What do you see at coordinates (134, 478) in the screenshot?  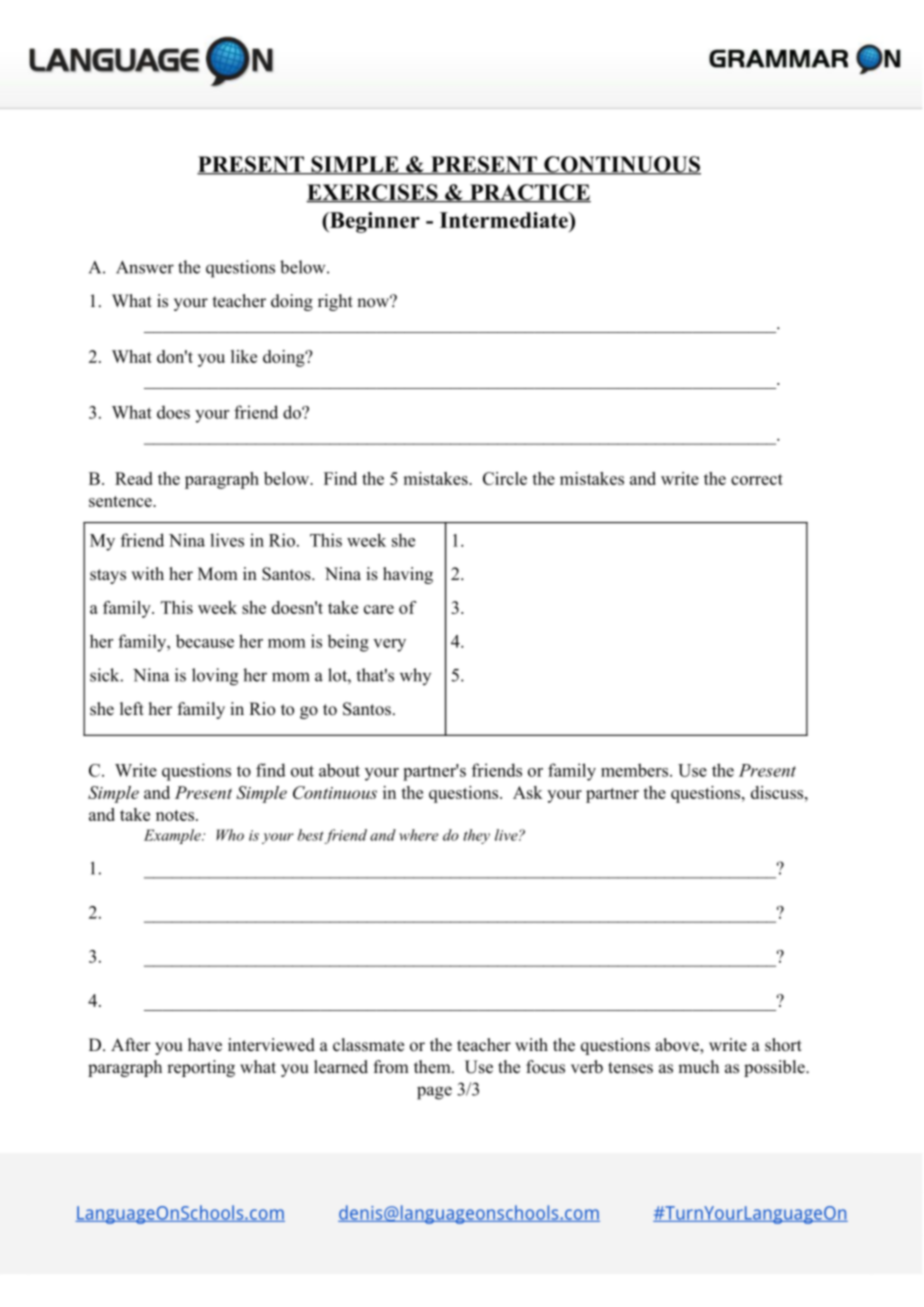 I see `Read` at bounding box center [134, 478].
